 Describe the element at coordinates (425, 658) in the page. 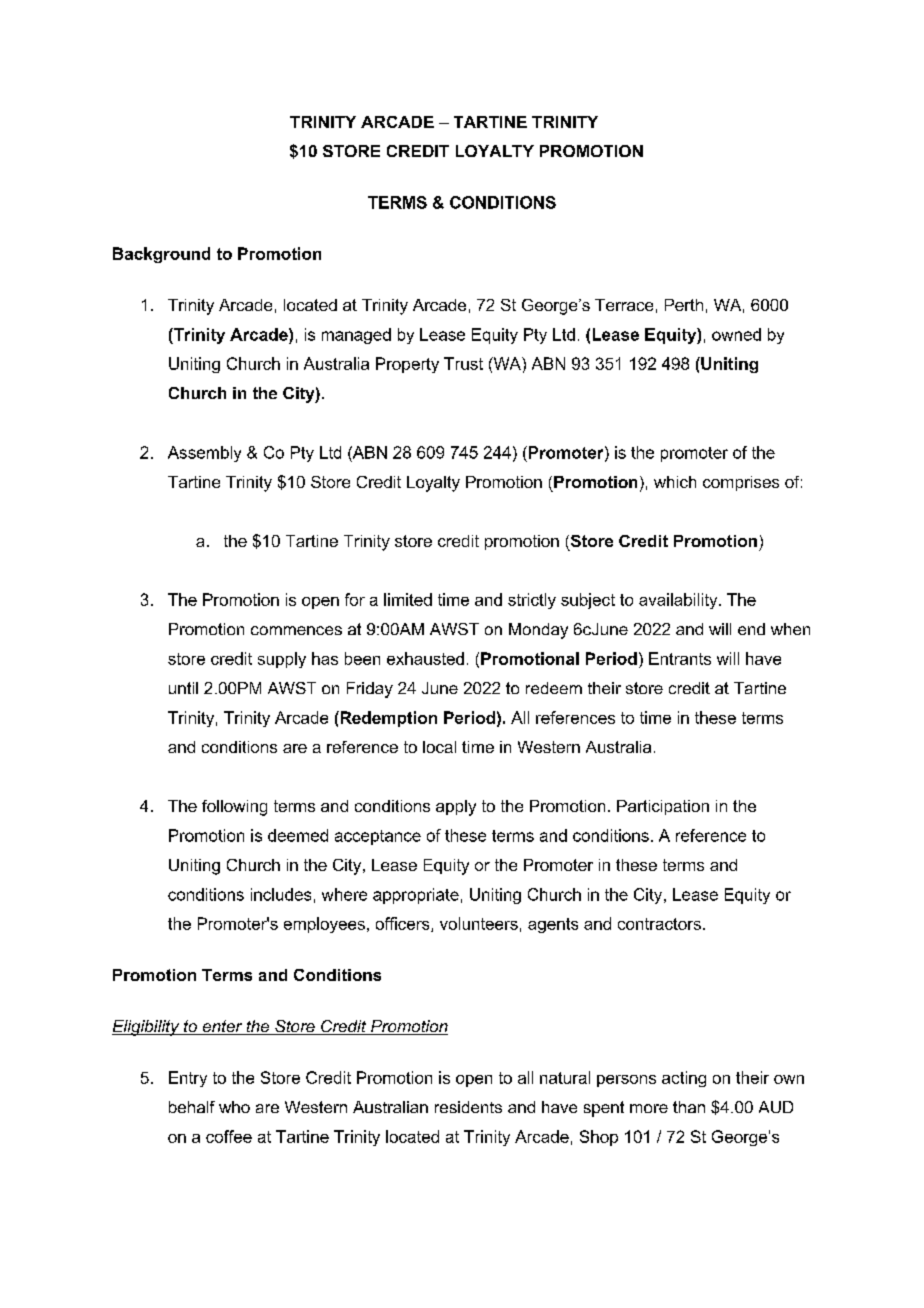

I see `exhausted` at that location.
